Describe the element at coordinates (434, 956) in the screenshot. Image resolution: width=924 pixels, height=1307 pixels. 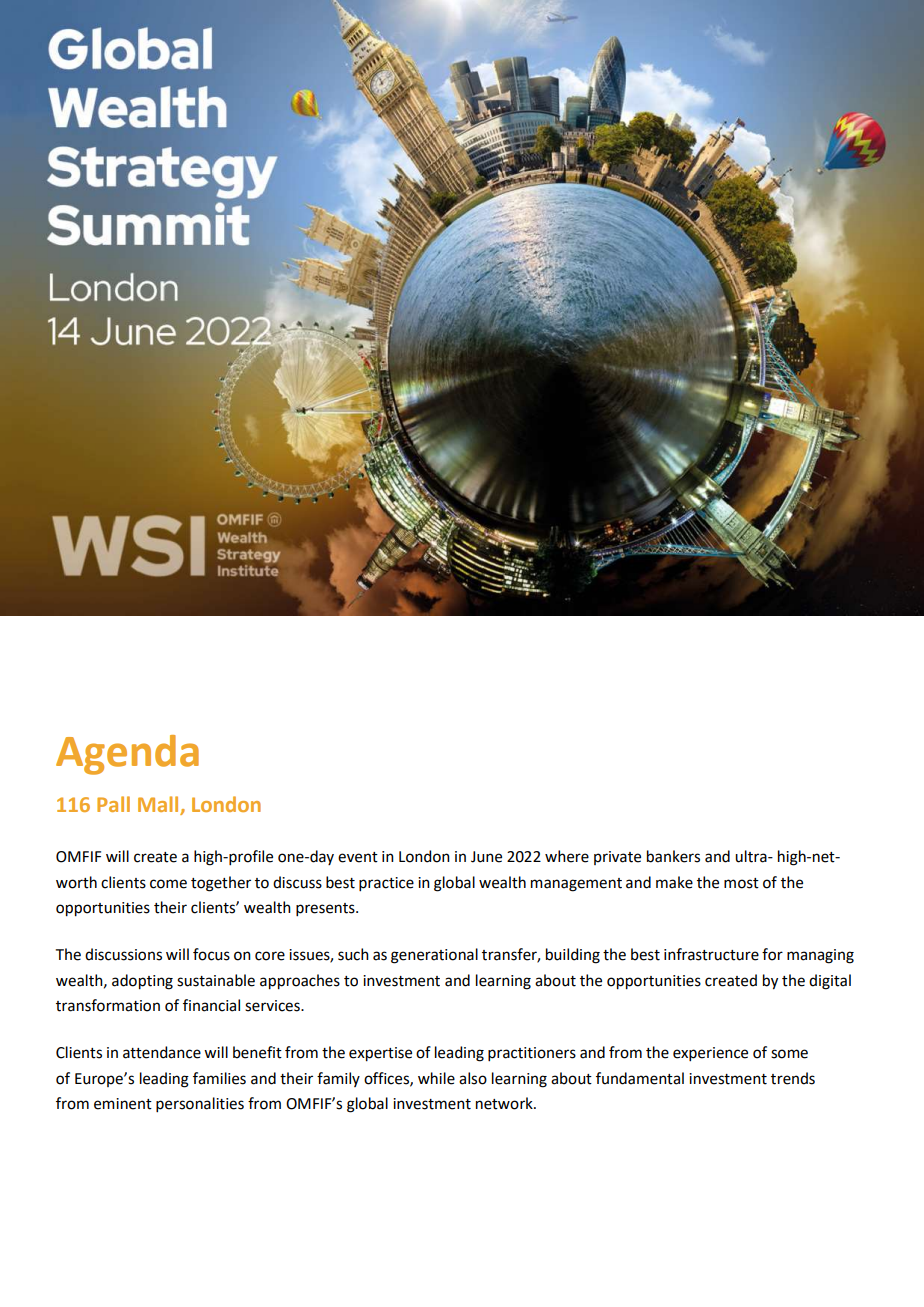
I see `generational` at that location.
